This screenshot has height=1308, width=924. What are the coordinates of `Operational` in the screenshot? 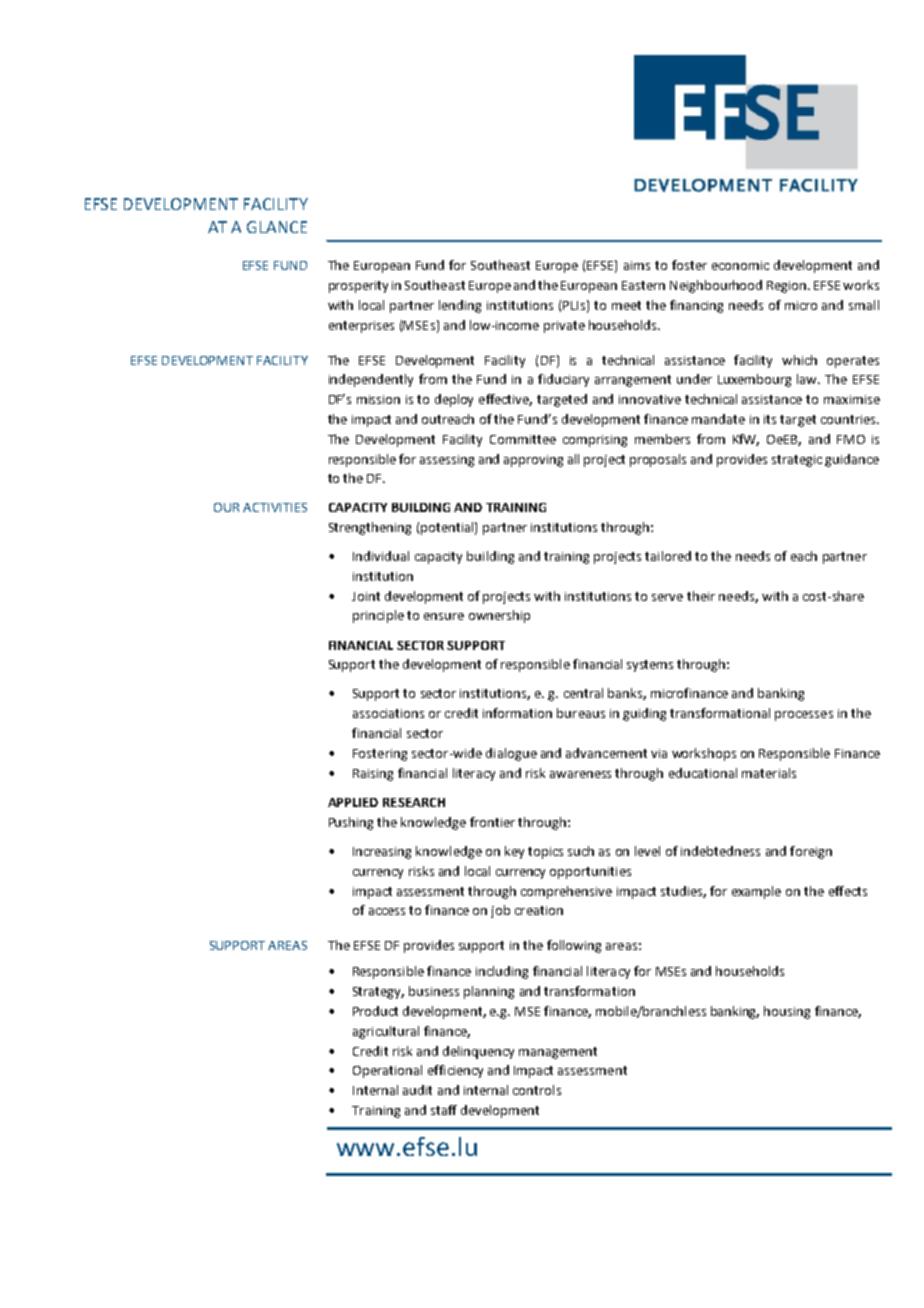 It's located at (387, 1071).
